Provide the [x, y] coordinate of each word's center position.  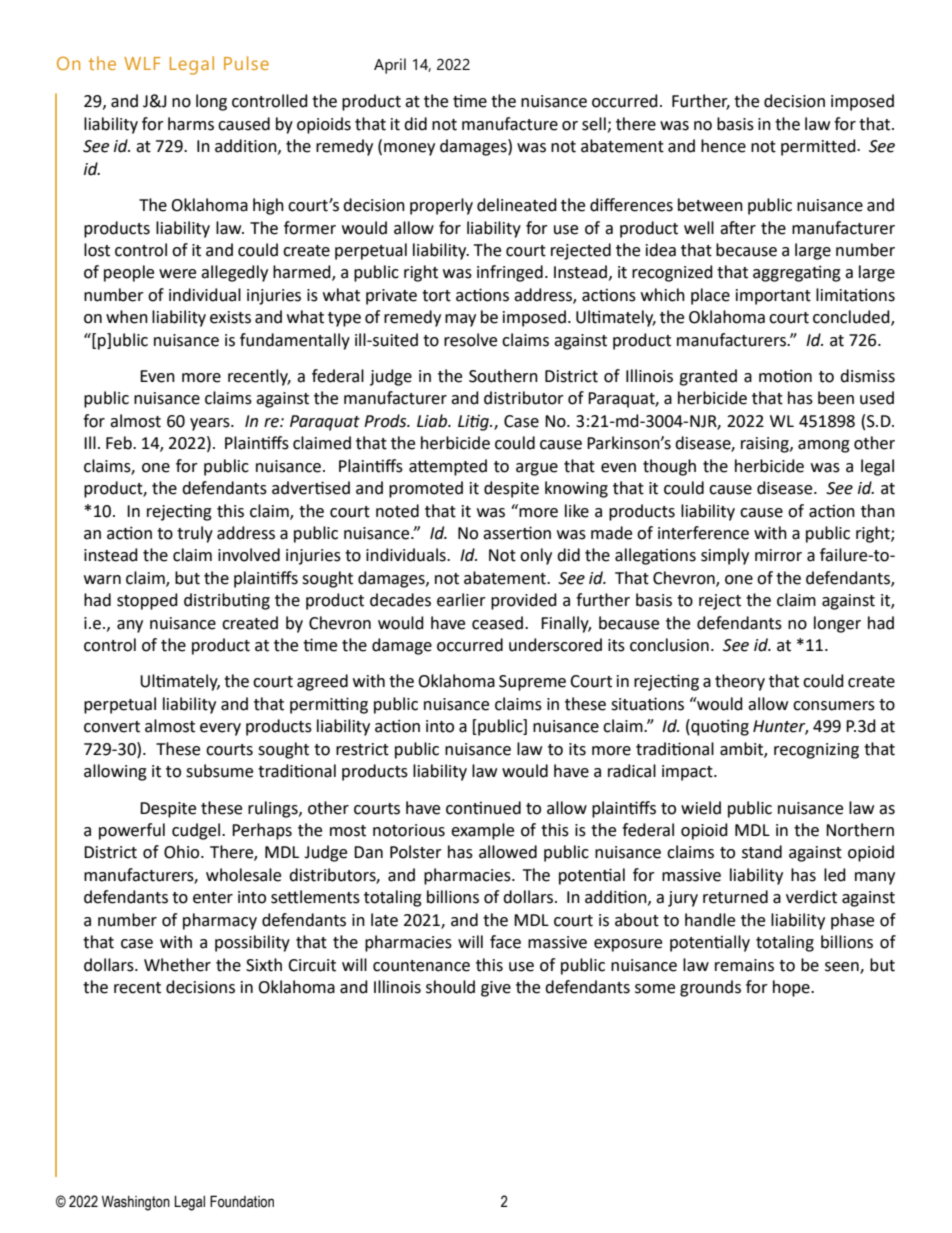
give [496, 989]
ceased [499, 623]
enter [213, 898]
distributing [227, 601]
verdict [811, 897]
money [409, 149]
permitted [819, 147]
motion [785, 376]
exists [230, 317]
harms [191, 124]
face [505, 942]
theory [740, 682]
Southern [503, 376]
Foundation [242, 1201]
